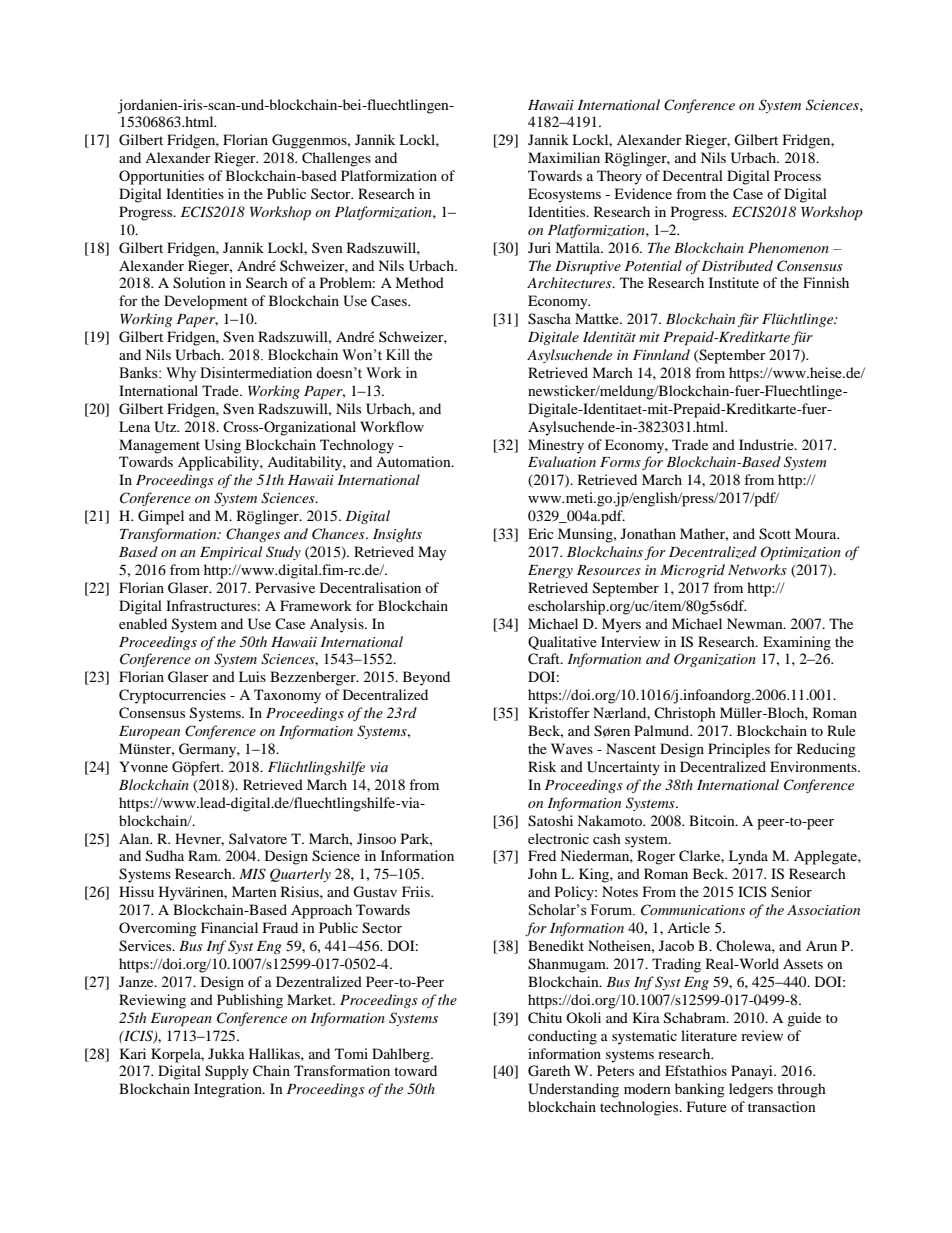 This screenshot has height=1233, width=952. What do you see at coordinates (414, 461) in the screenshot?
I see `Automation` at bounding box center [414, 461].
